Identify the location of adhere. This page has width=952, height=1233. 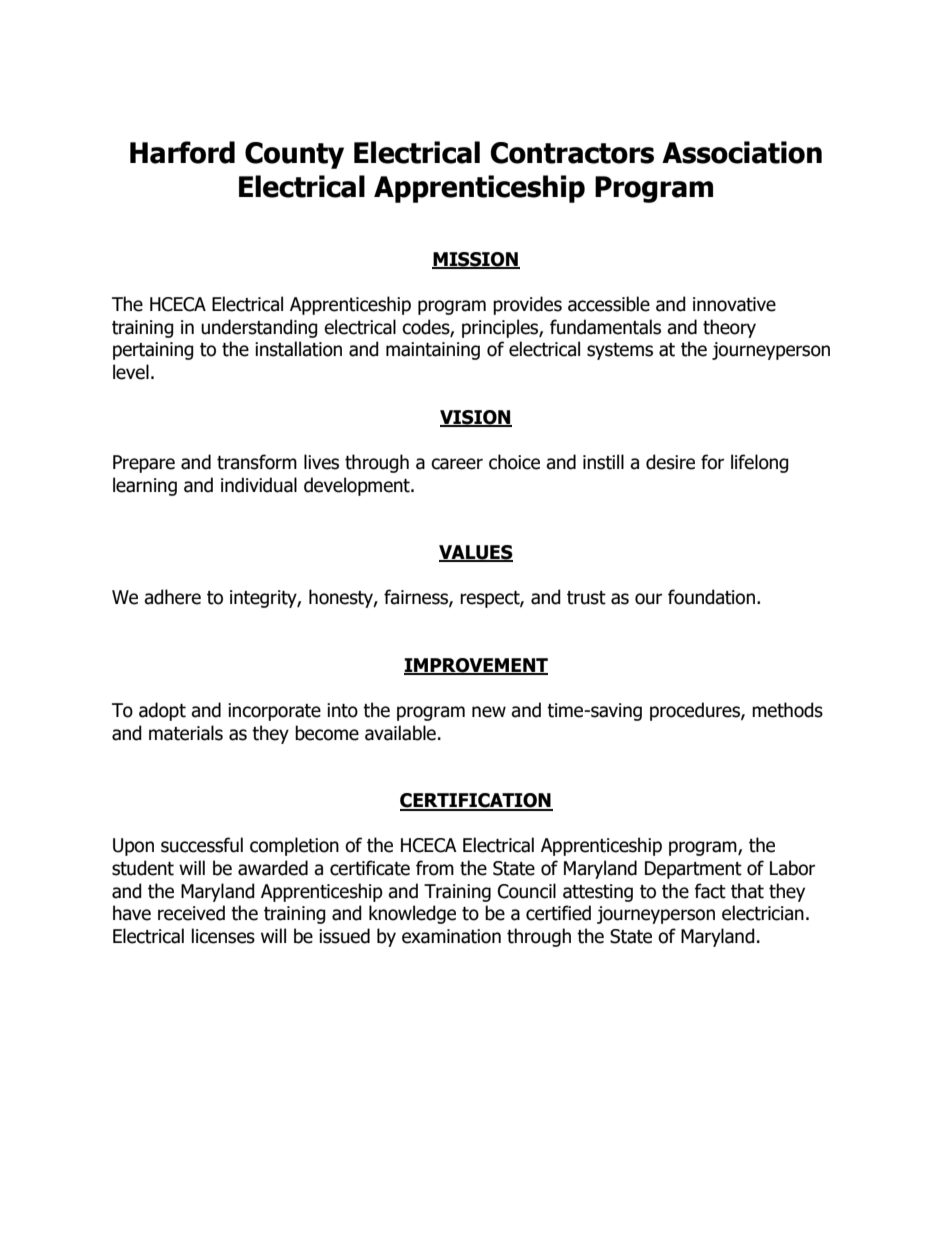
(172, 597).
